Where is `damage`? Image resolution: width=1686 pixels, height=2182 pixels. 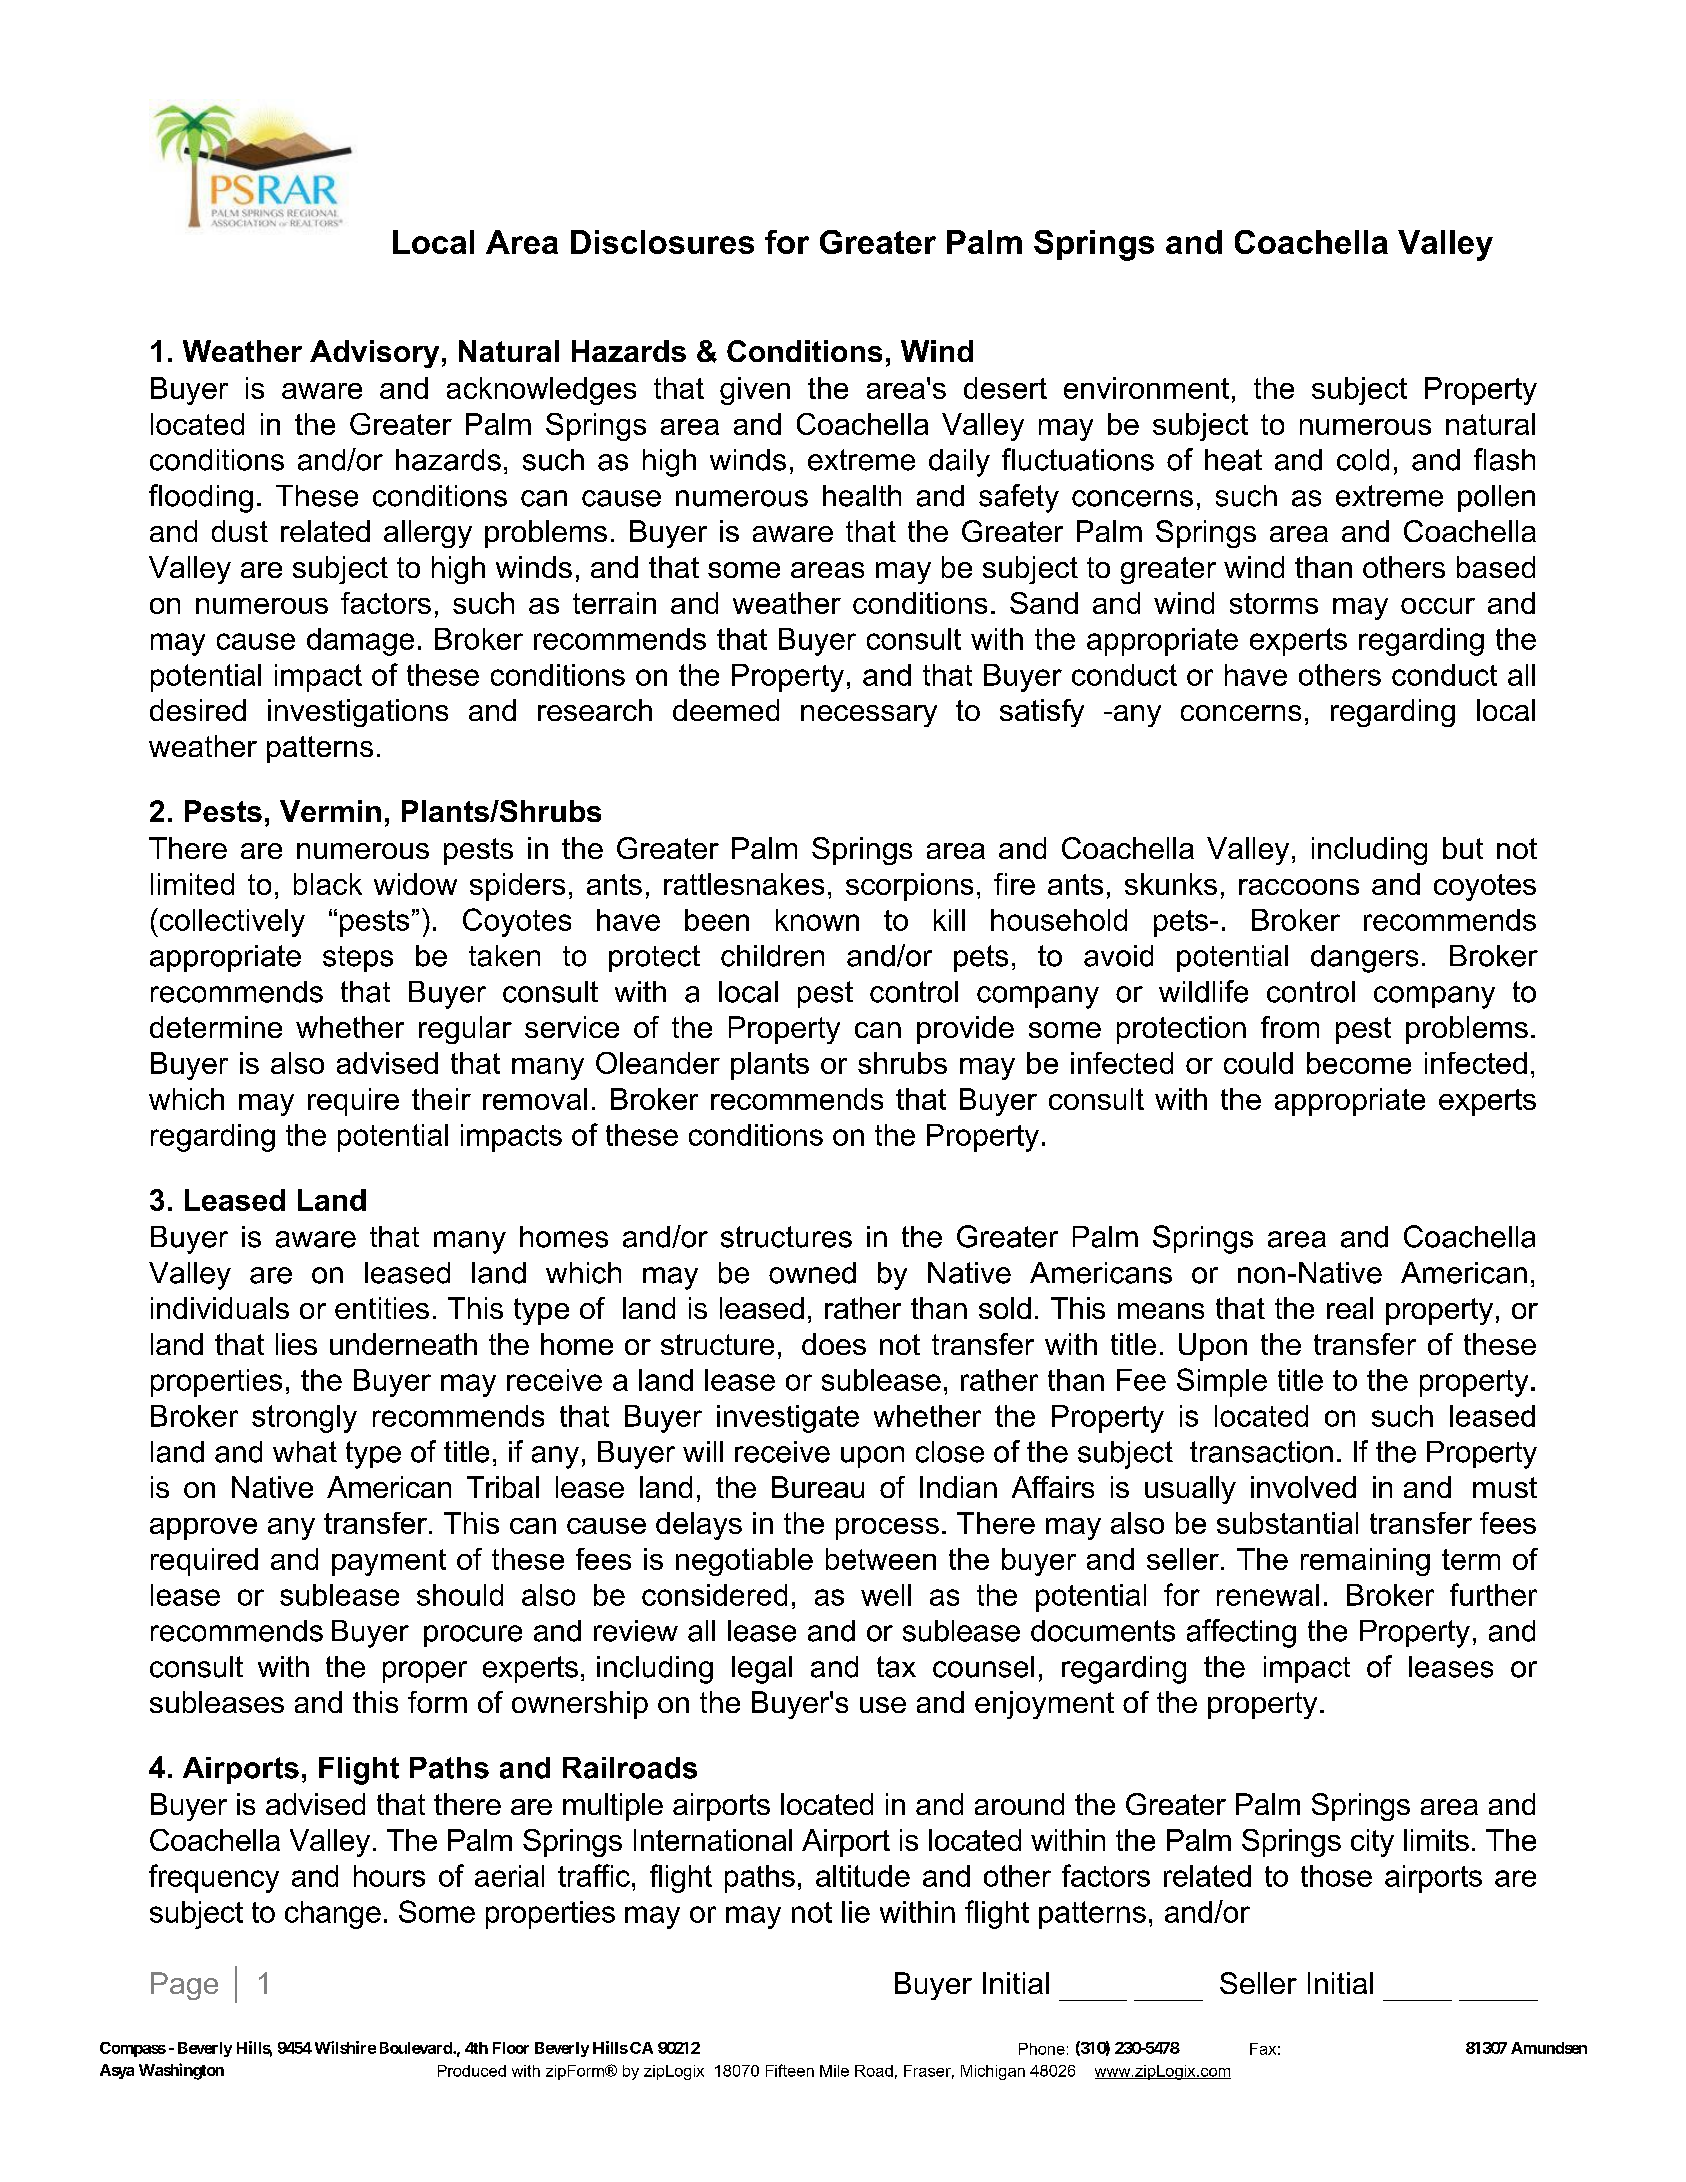 damage is located at coordinates (360, 642).
